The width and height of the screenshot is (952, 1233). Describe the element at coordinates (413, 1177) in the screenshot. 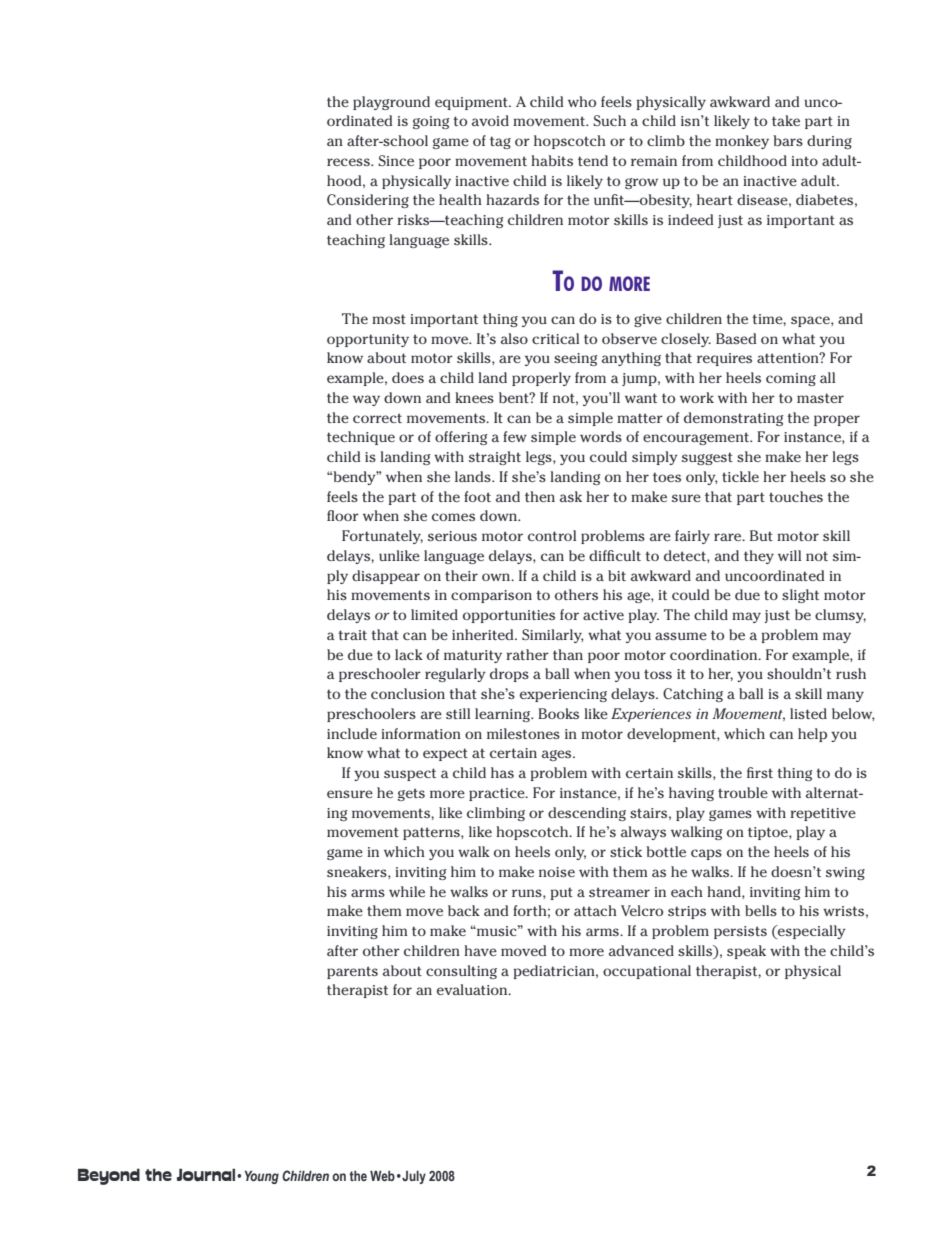

I see `July` at that location.
